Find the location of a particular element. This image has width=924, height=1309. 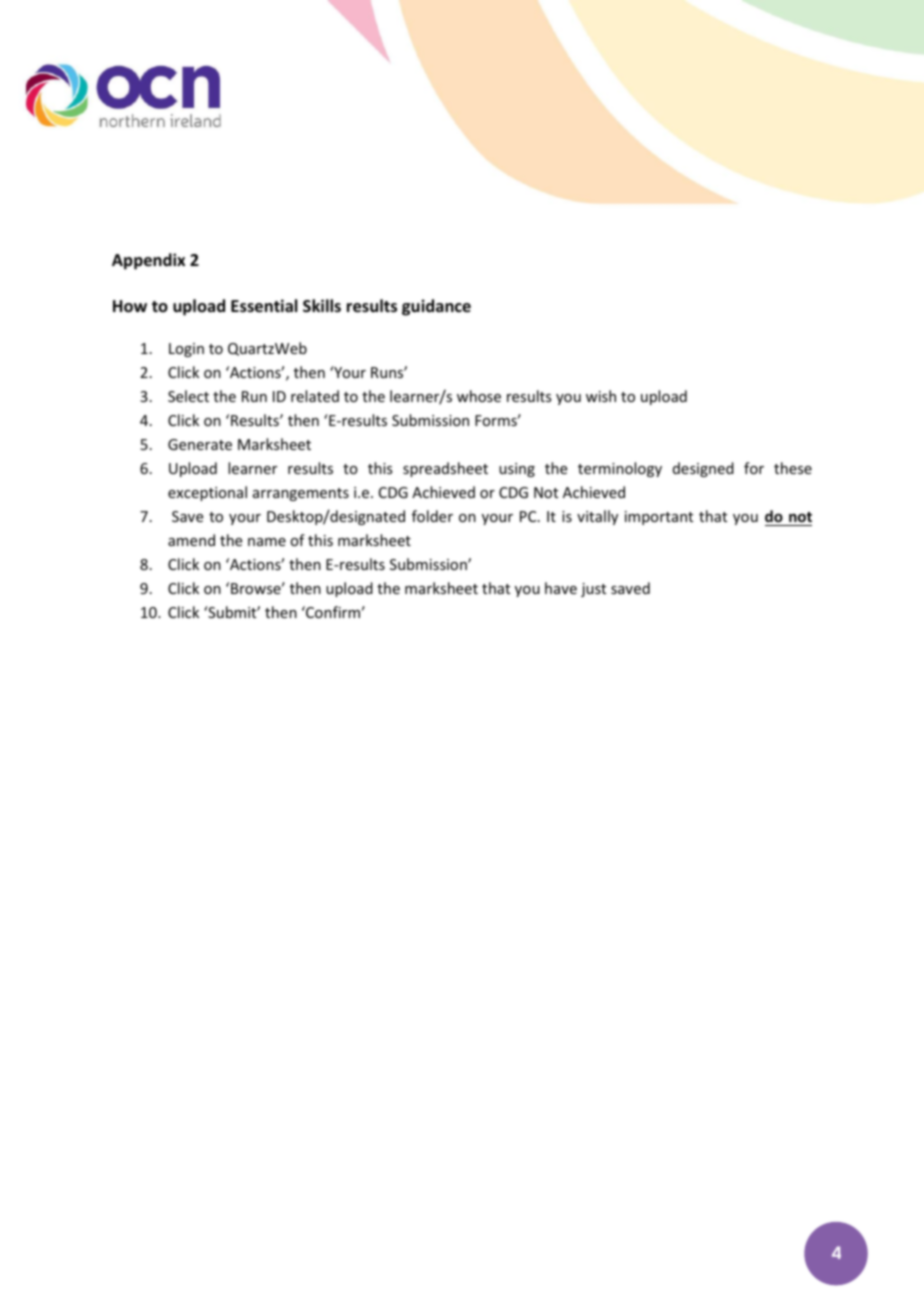

wish is located at coordinates (601, 396).
